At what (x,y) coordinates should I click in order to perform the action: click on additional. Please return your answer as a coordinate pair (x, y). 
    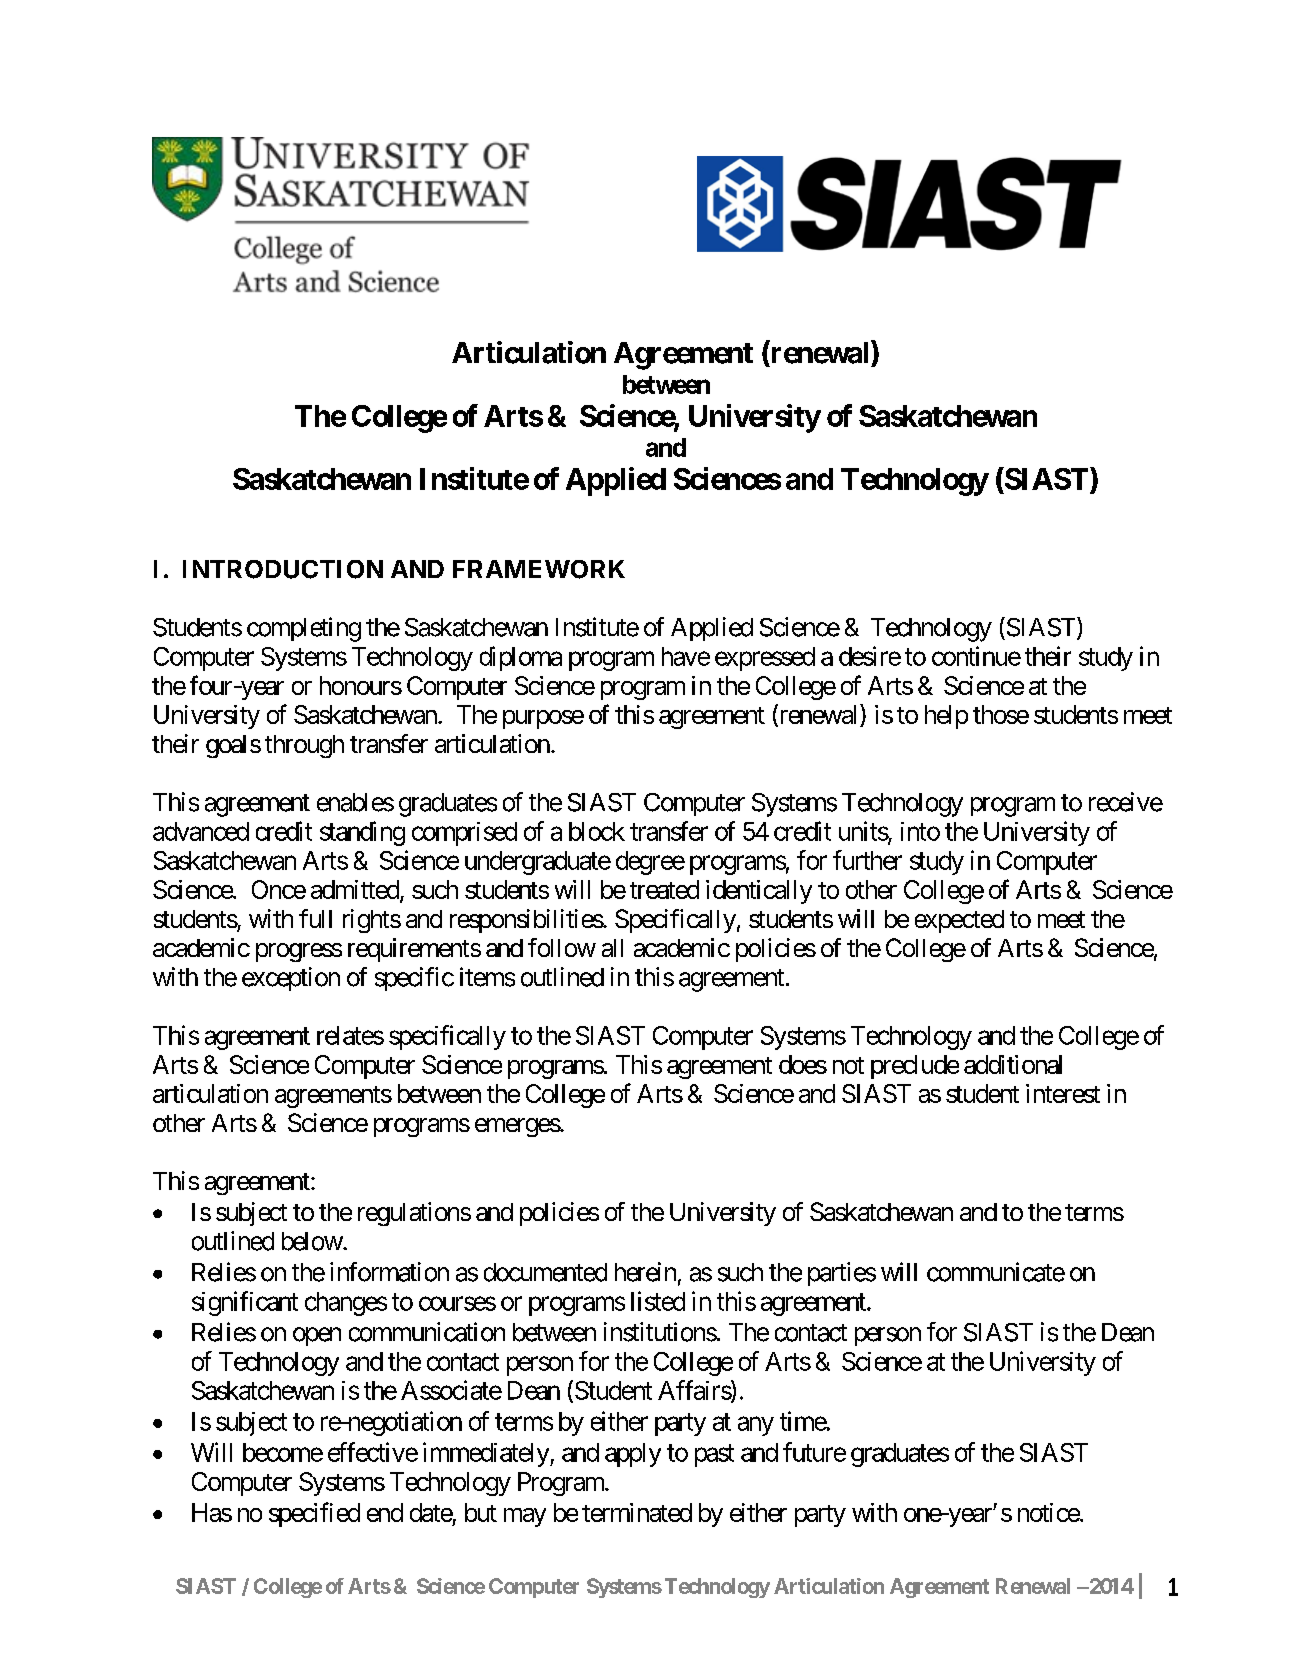
    Looking at the image, I should click on (1013, 1064).
